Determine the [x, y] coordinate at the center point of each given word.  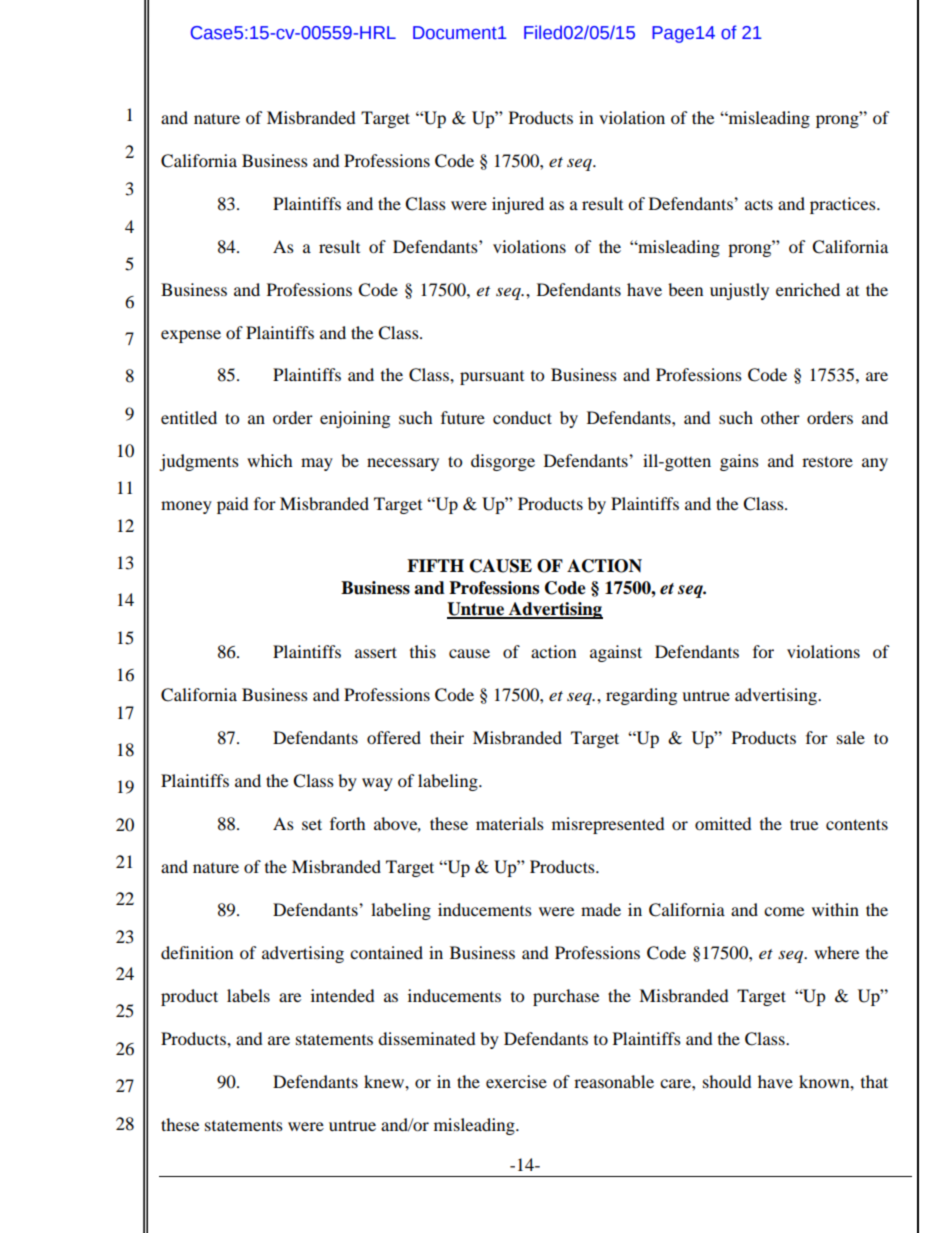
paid [233, 505]
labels [248, 995]
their [447, 737]
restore [827, 461]
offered [394, 737]
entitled [189, 417]
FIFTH [435, 565]
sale [851, 737]
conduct [522, 417]
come [784, 911]
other [780, 417]
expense [191, 336]
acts [759, 204]
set [312, 824]
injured [518, 205]
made [601, 909]
